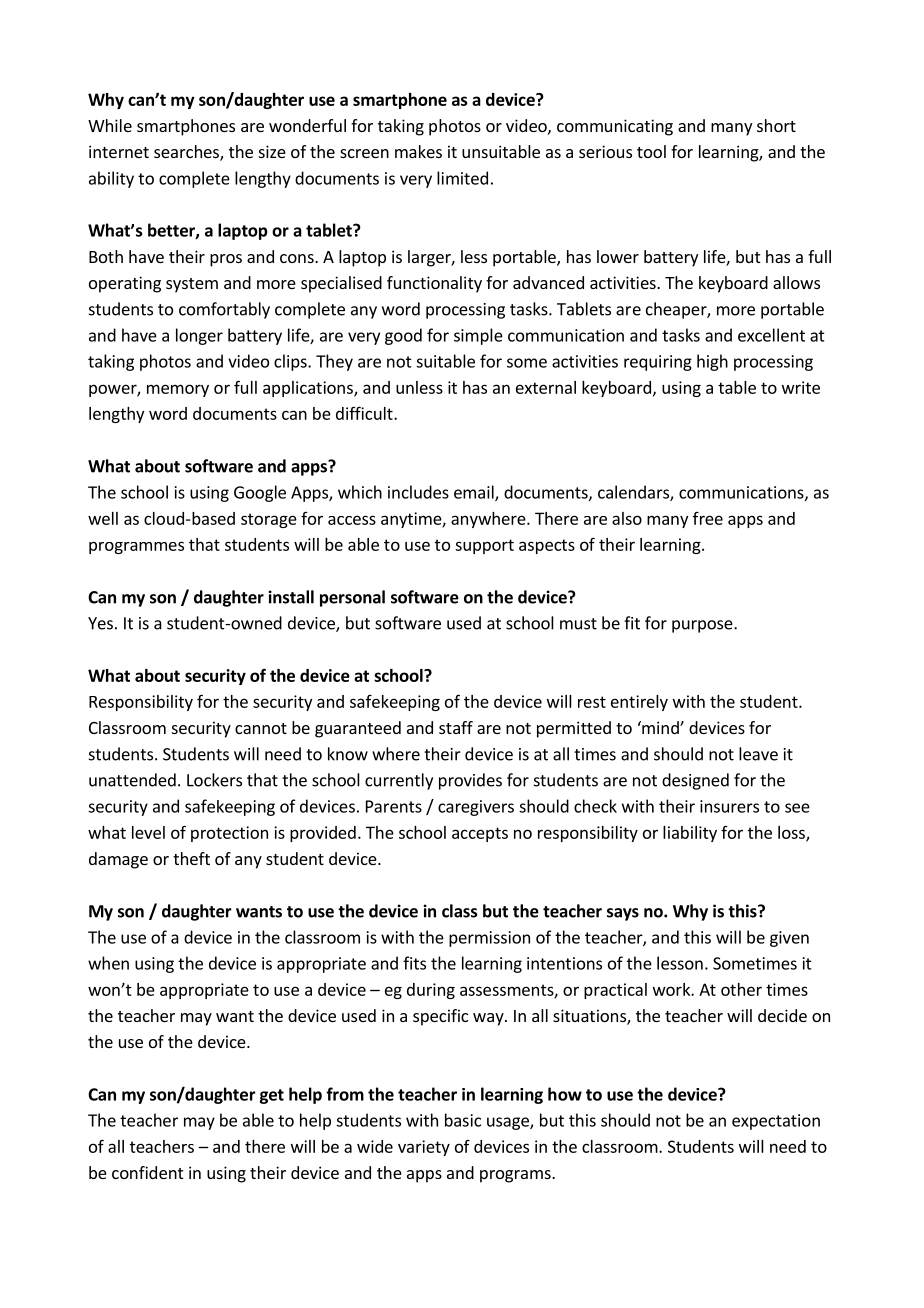  Describe the element at coordinates (703, 626) in the document. I see `purpose` at that location.
